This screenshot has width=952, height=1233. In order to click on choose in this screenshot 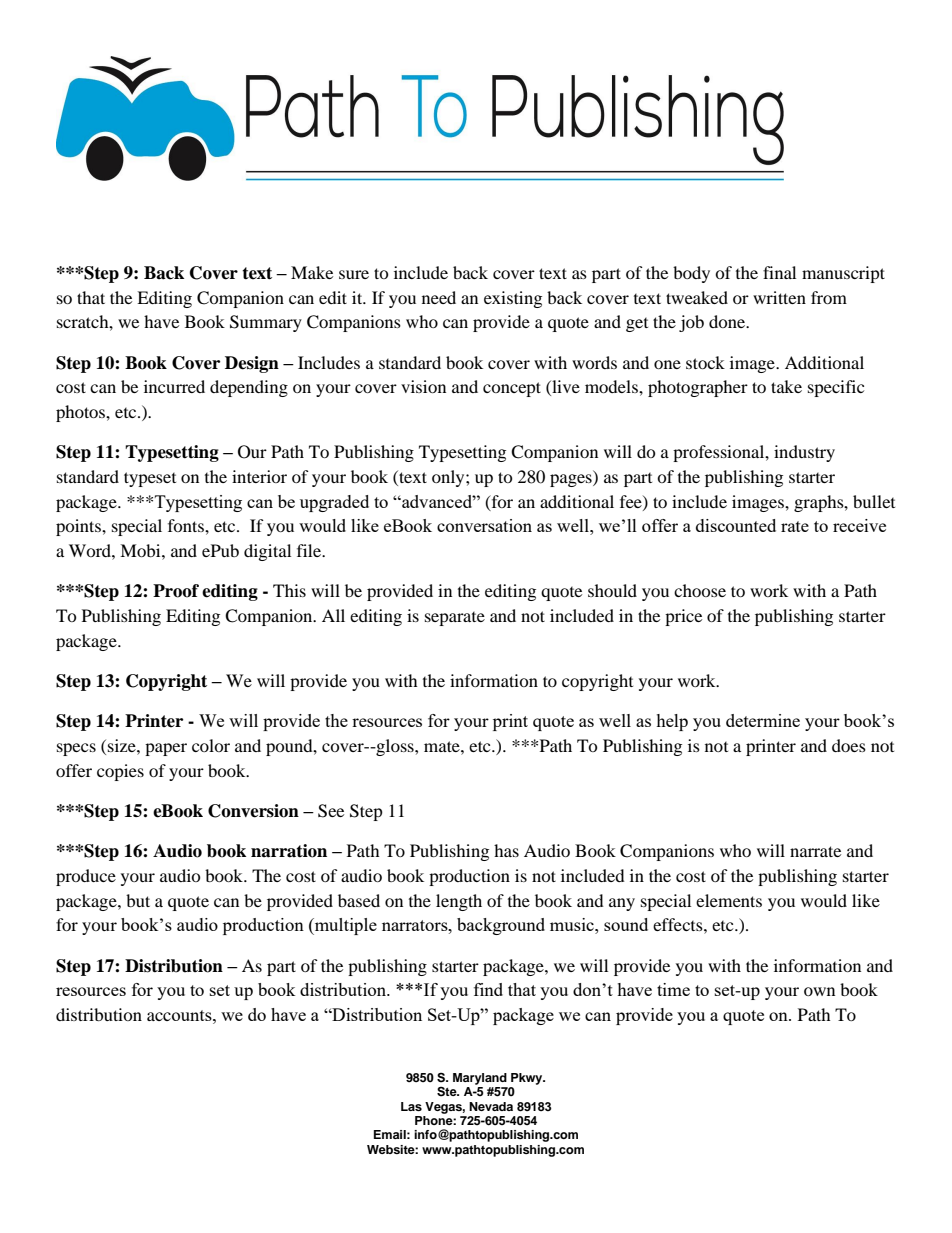, I will do `click(700, 590)`.
